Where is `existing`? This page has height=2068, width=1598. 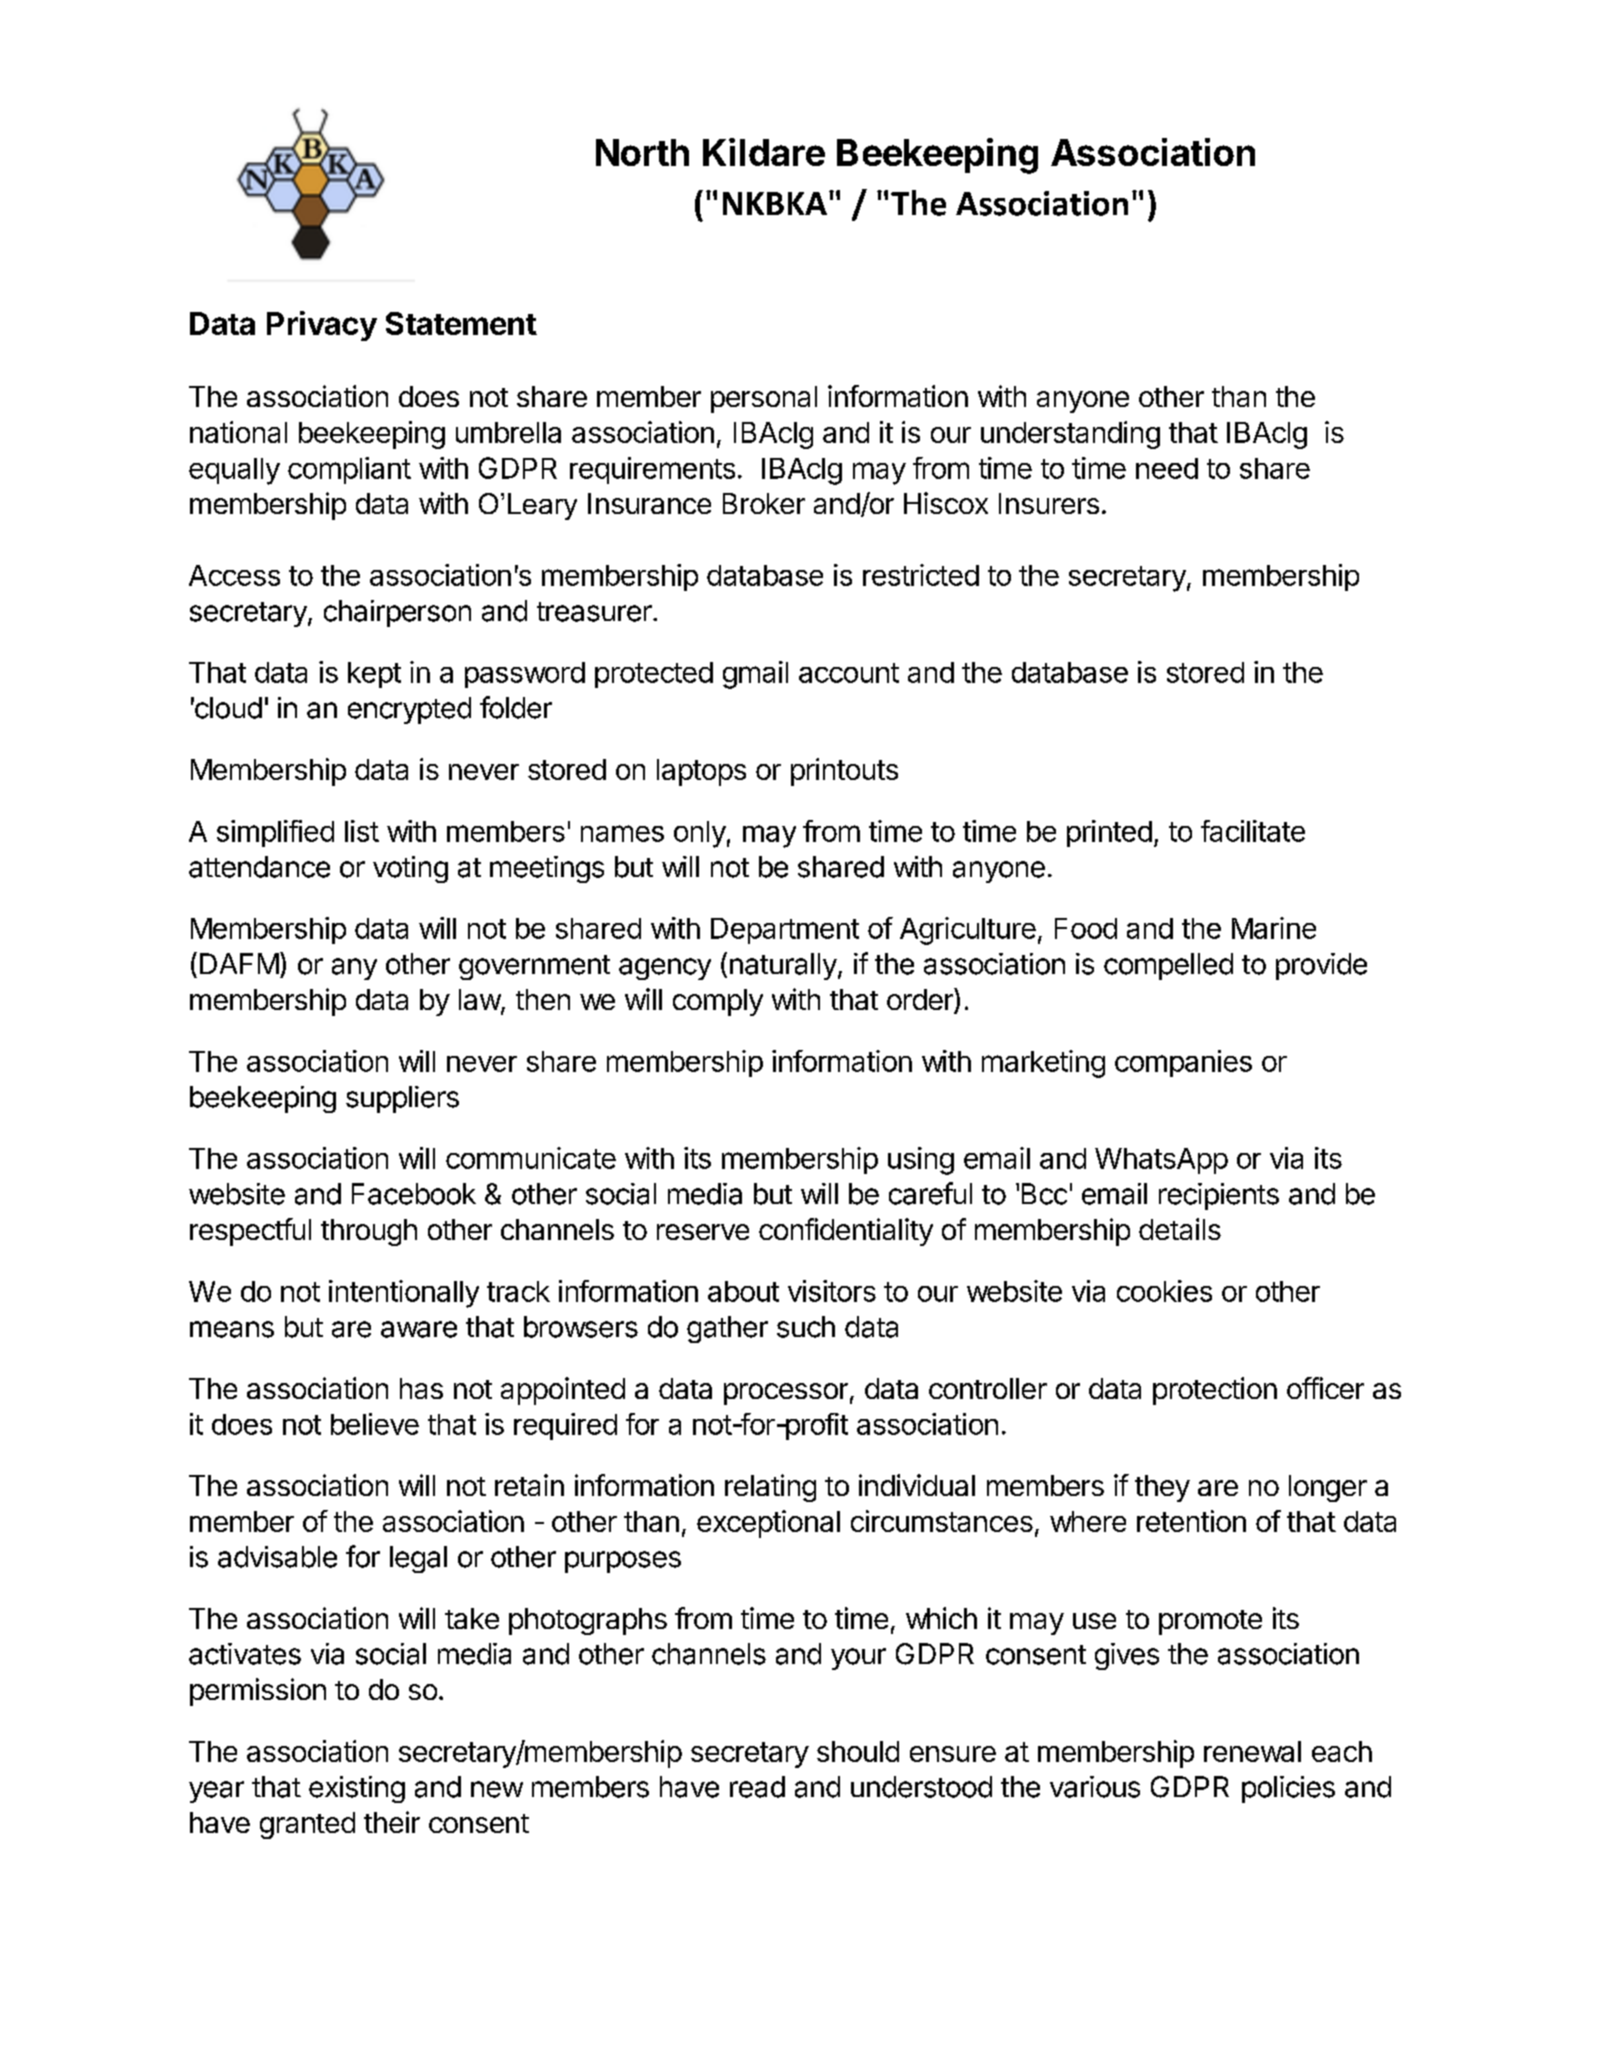 existing is located at coordinates (357, 1789).
